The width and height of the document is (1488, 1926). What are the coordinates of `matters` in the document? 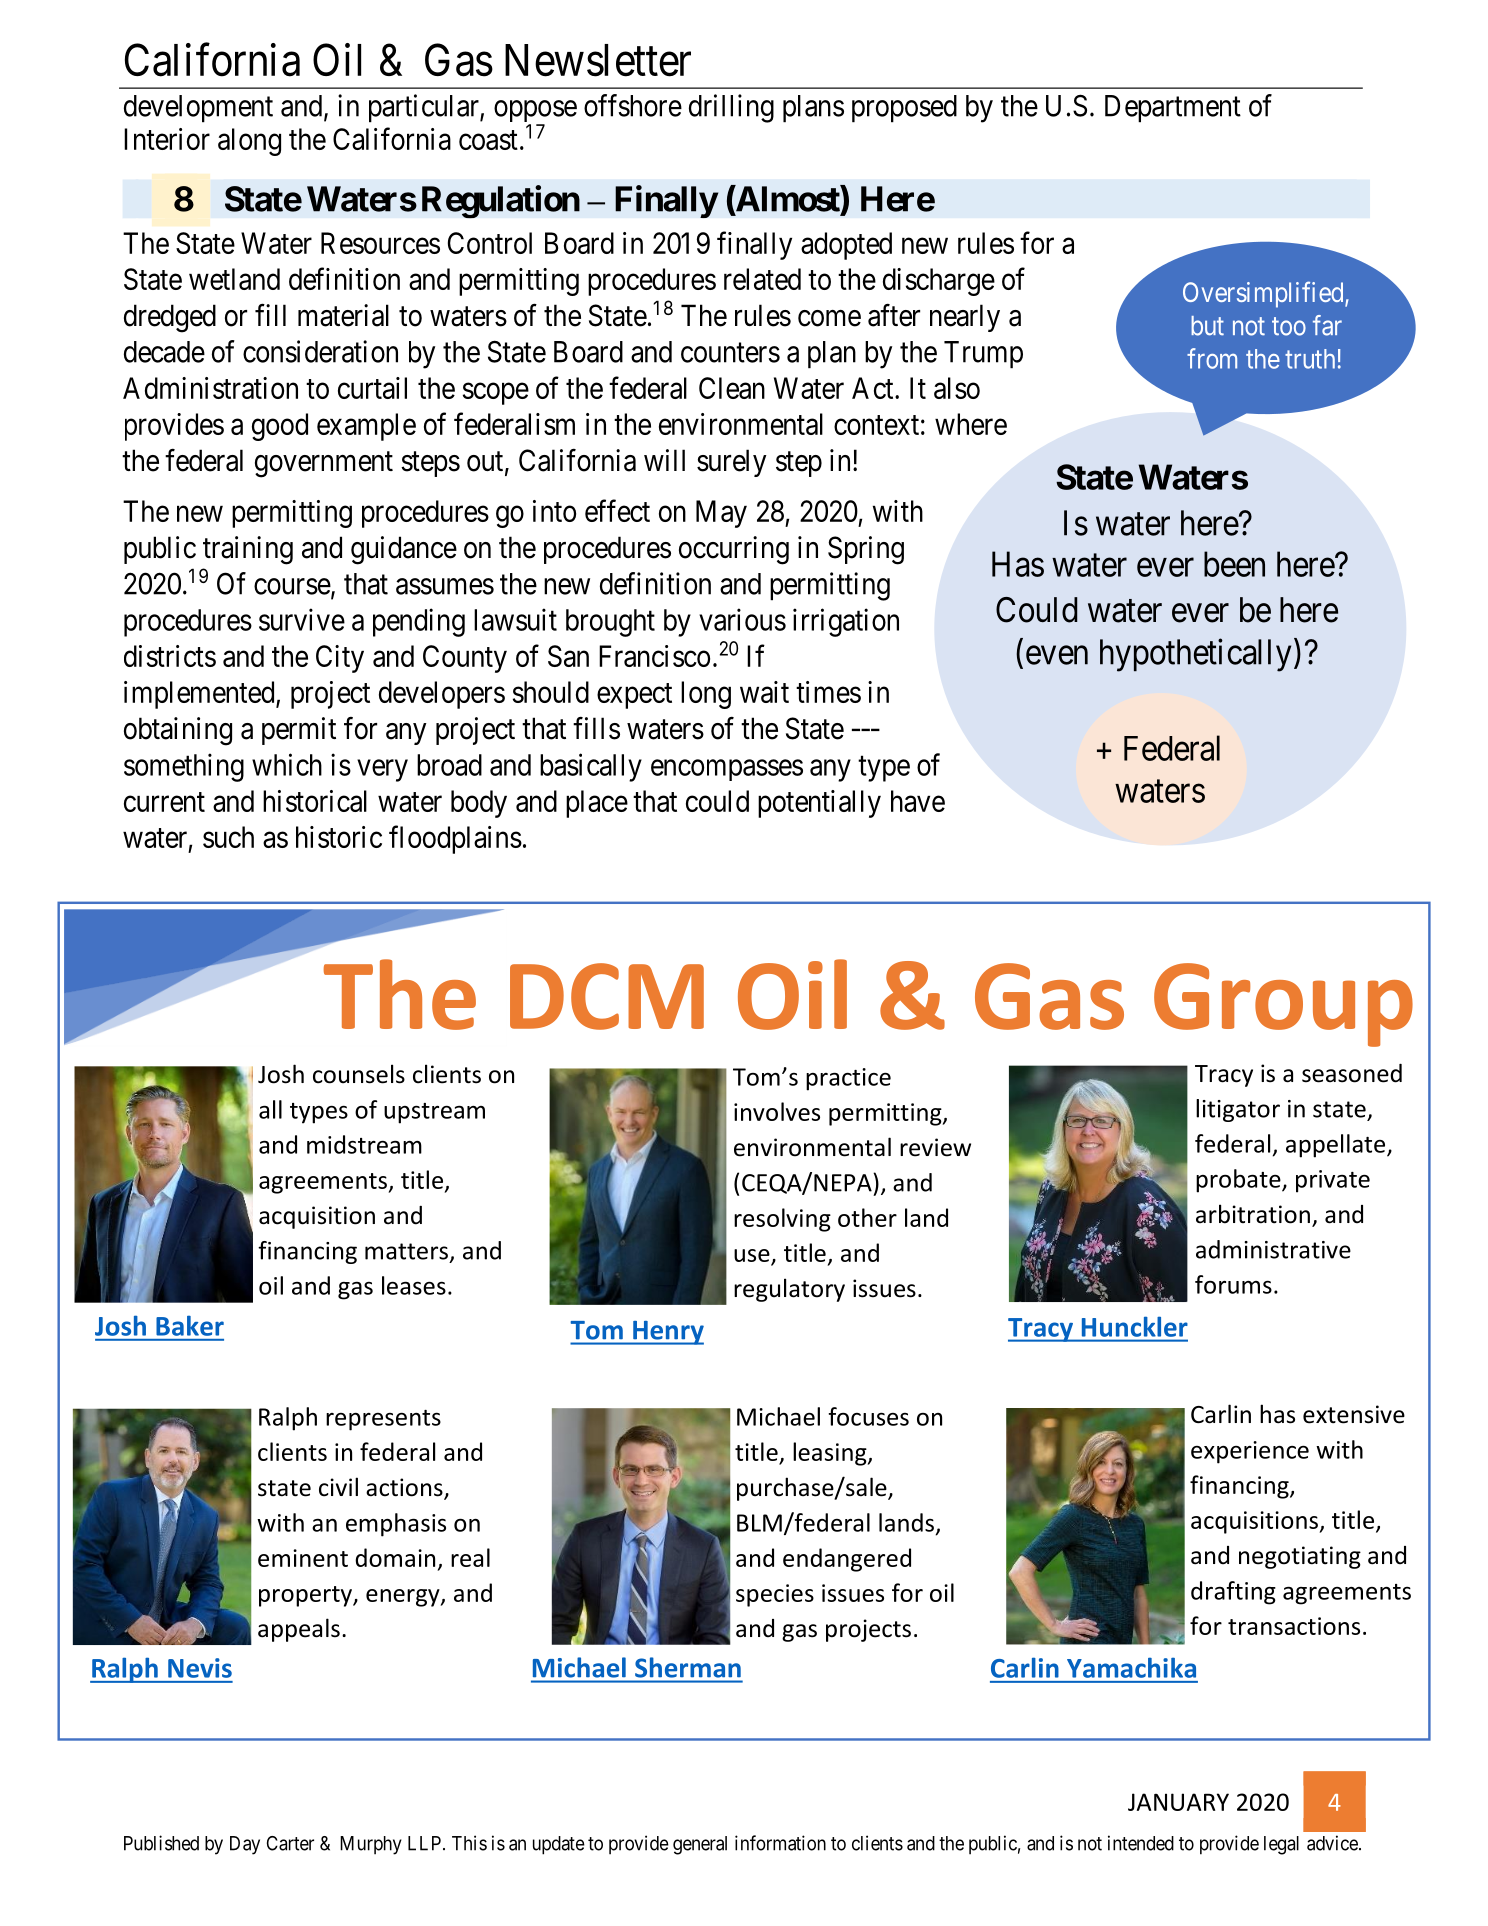 It's located at (406, 1251).
